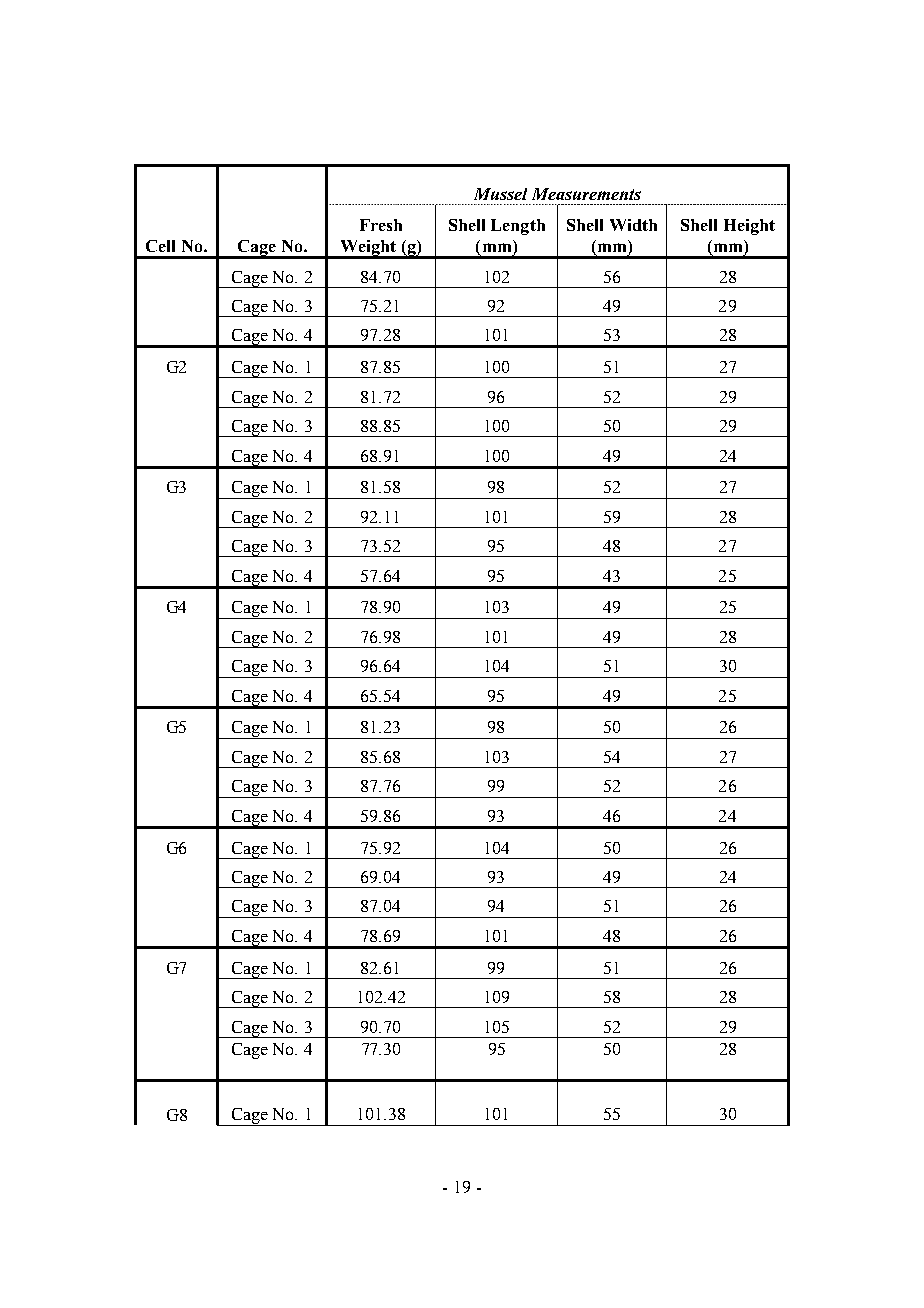 Image resolution: width=924 pixels, height=1308 pixels. I want to click on Weight, so click(368, 249).
